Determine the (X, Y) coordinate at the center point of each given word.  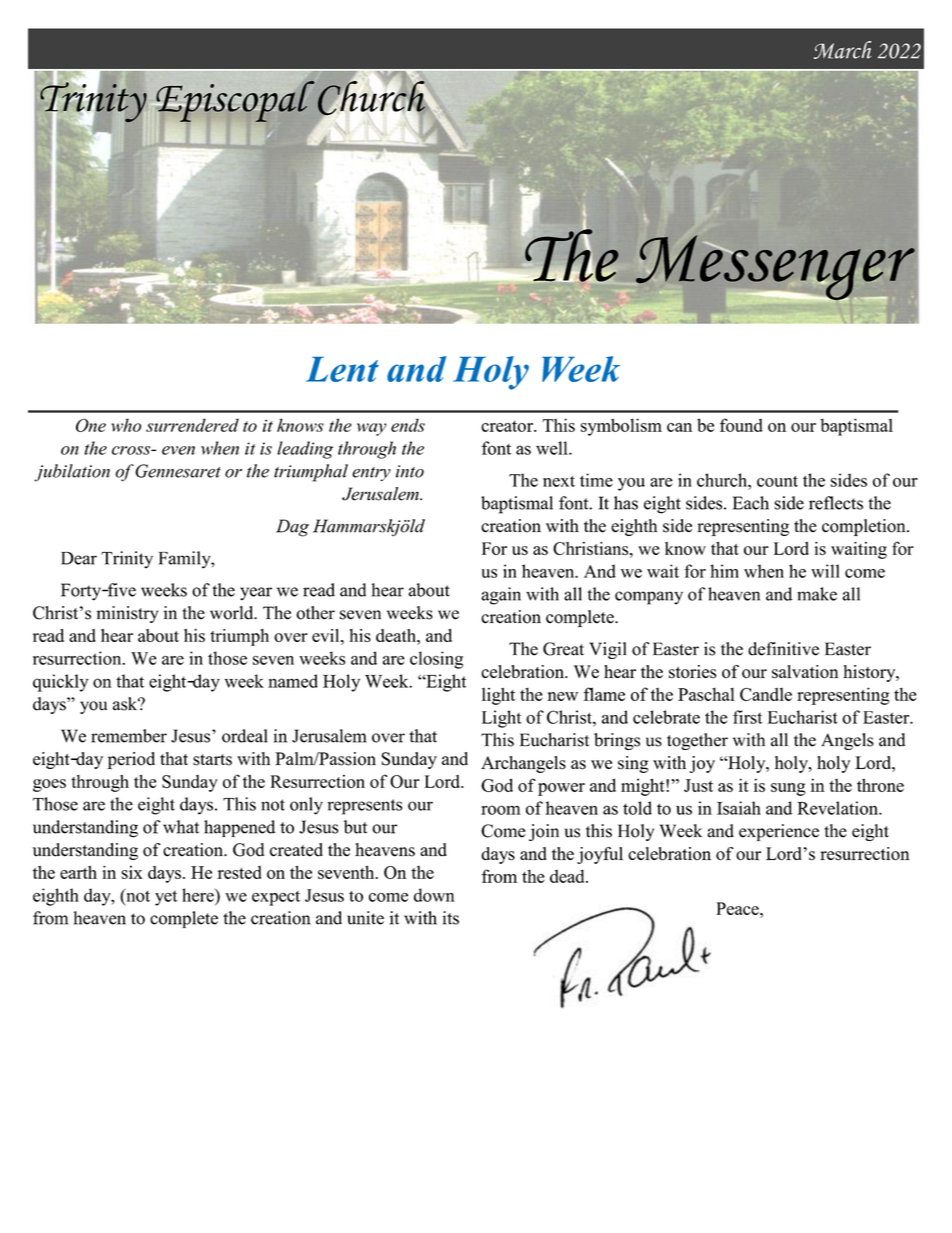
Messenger (775, 268)
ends (408, 425)
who (126, 425)
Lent (342, 369)
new (562, 696)
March (842, 50)
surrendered (192, 425)
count (777, 481)
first (747, 717)
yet (166, 898)
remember (129, 736)
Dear (79, 558)
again (501, 596)
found (741, 425)
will (825, 571)
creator (508, 426)
